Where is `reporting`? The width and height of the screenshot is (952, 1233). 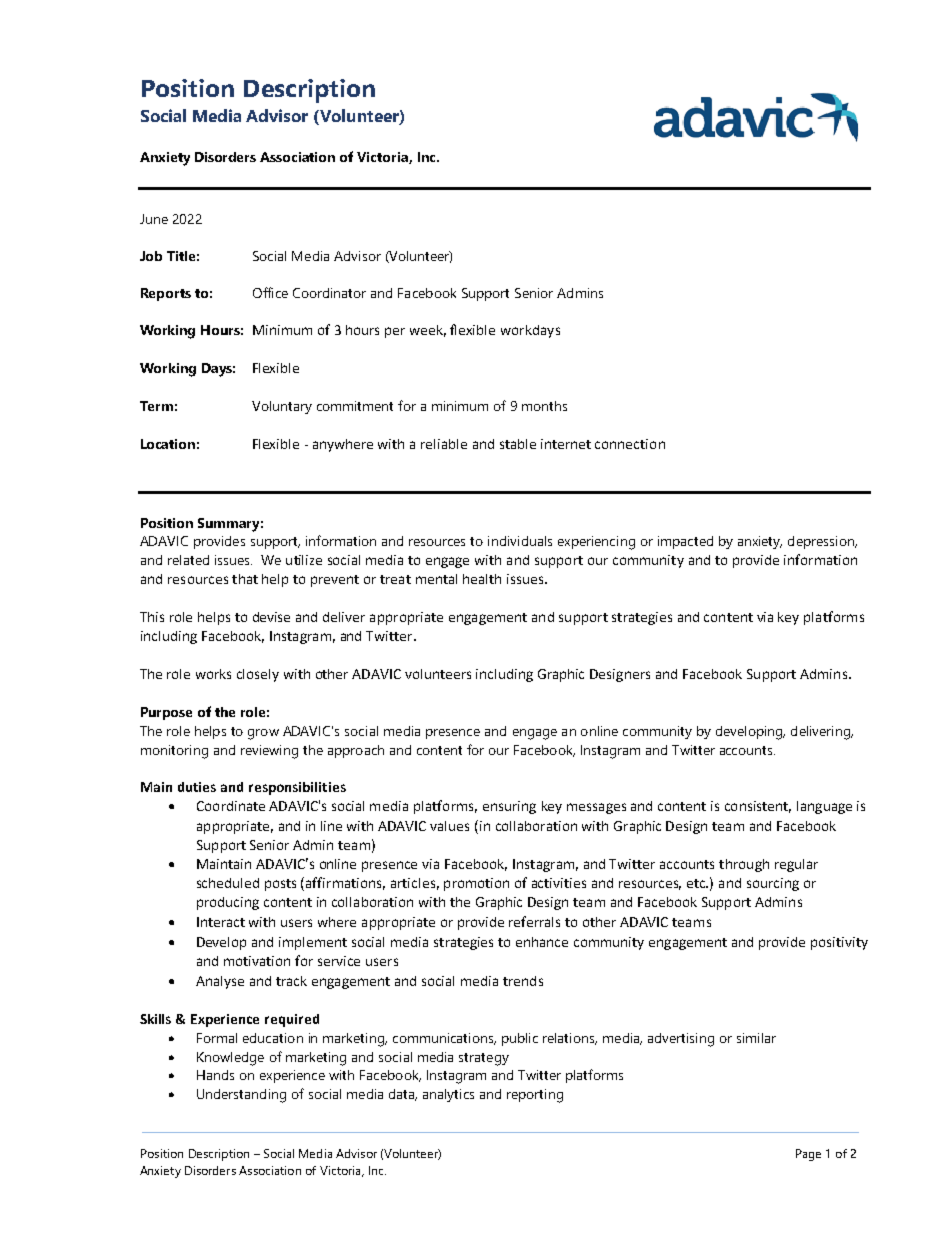
reporting is located at coordinates (535, 1096).
